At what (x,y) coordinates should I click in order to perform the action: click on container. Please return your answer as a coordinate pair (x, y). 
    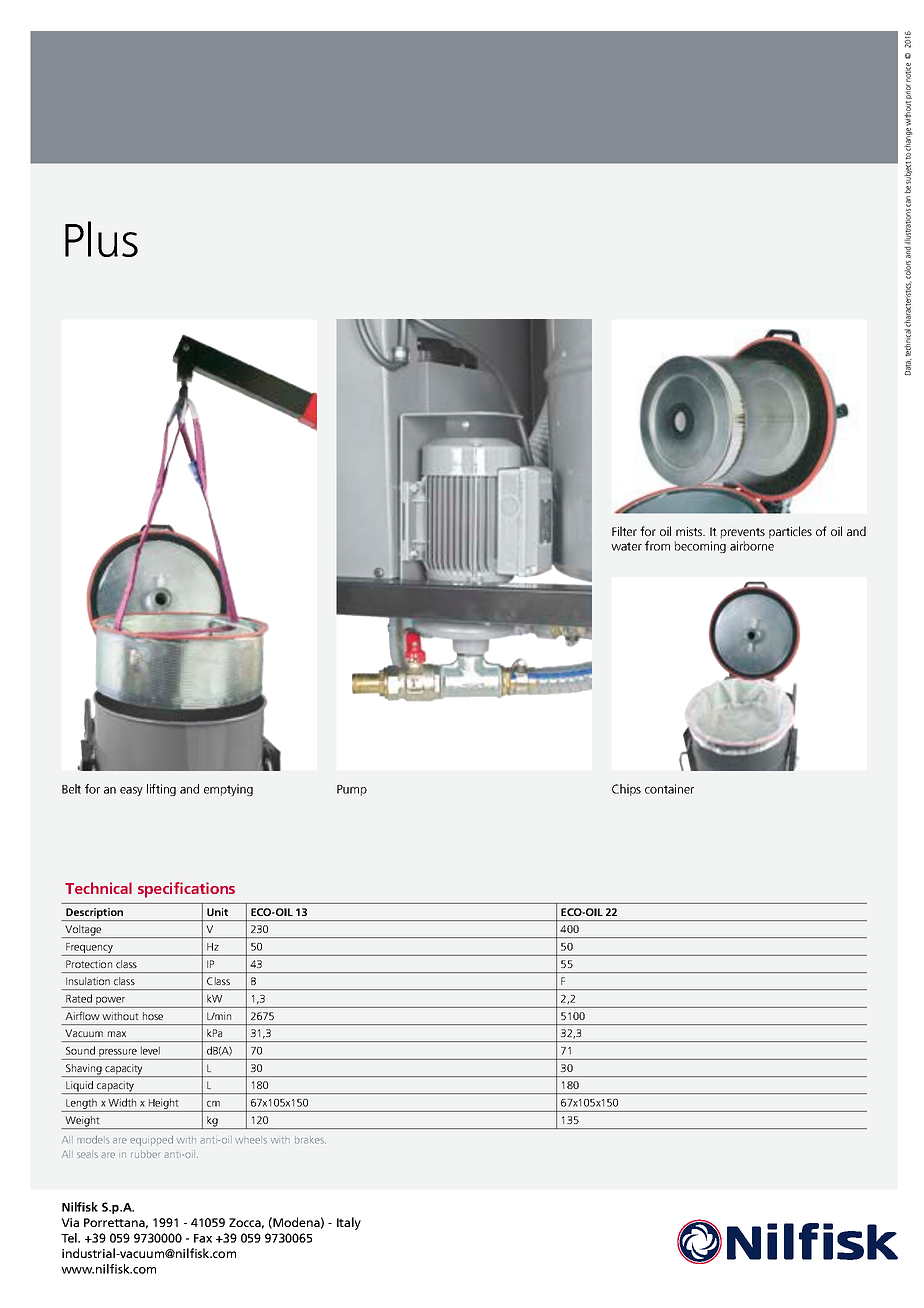
    Looking at the image, I should click on (669, 789).
